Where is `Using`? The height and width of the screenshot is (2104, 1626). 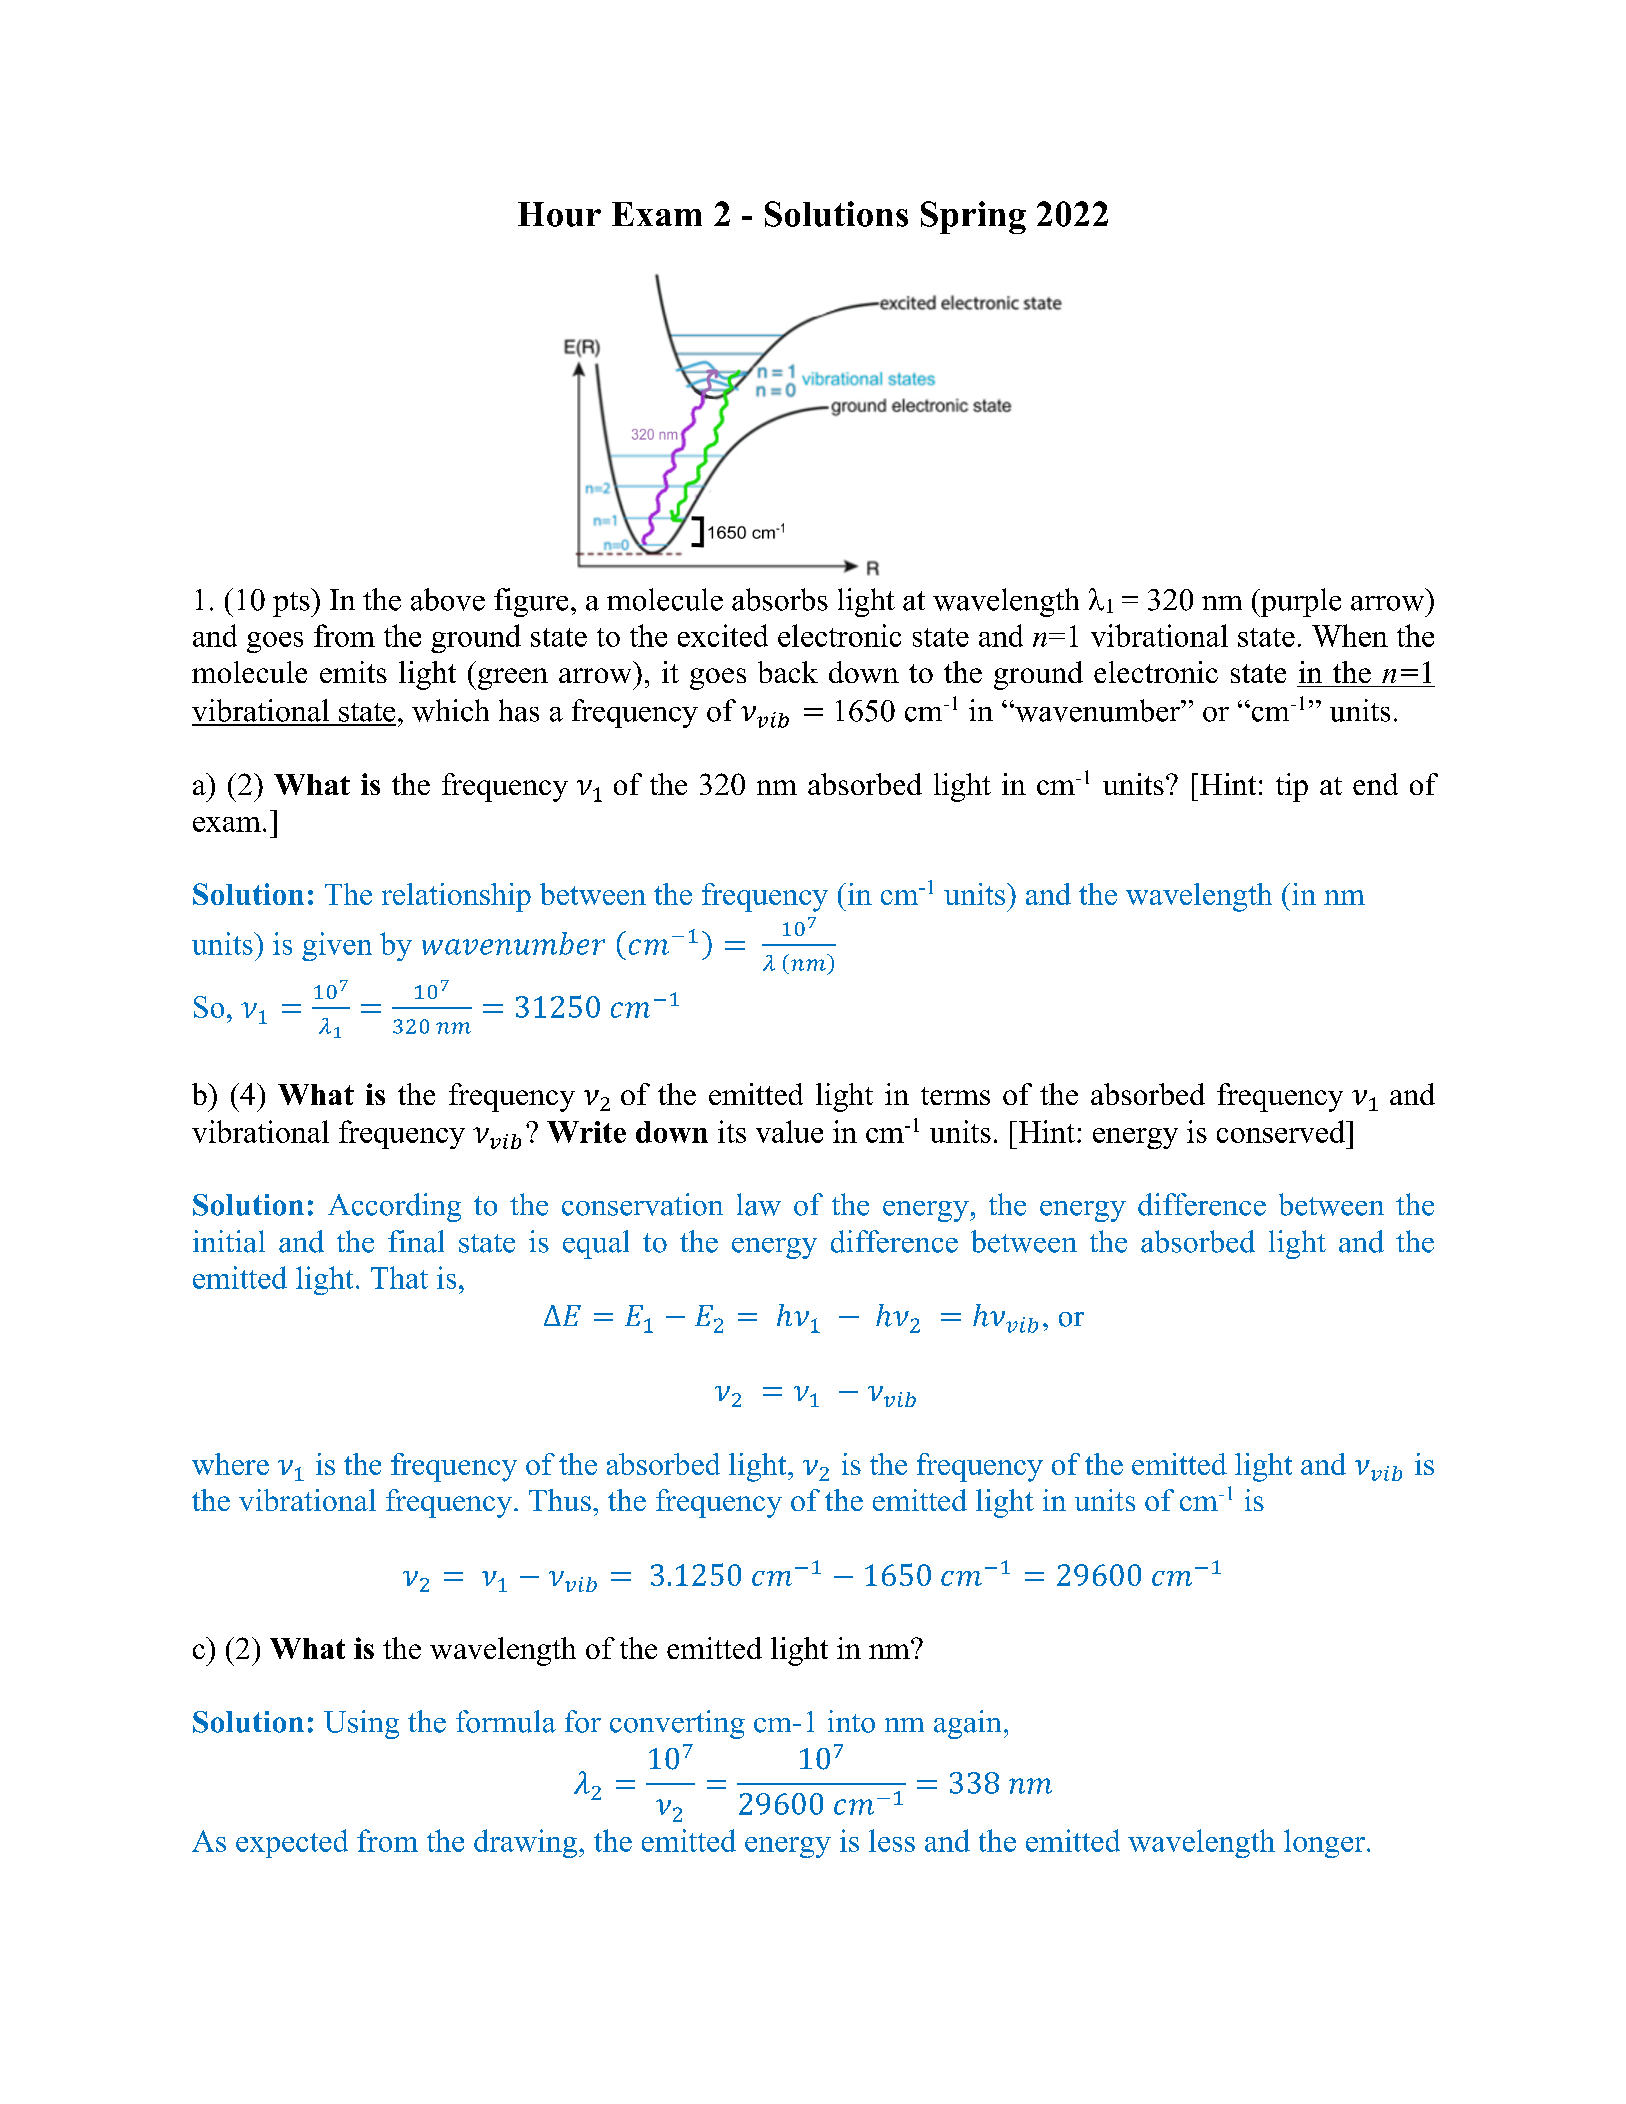 Using is located at coordinates (361, 1724).
